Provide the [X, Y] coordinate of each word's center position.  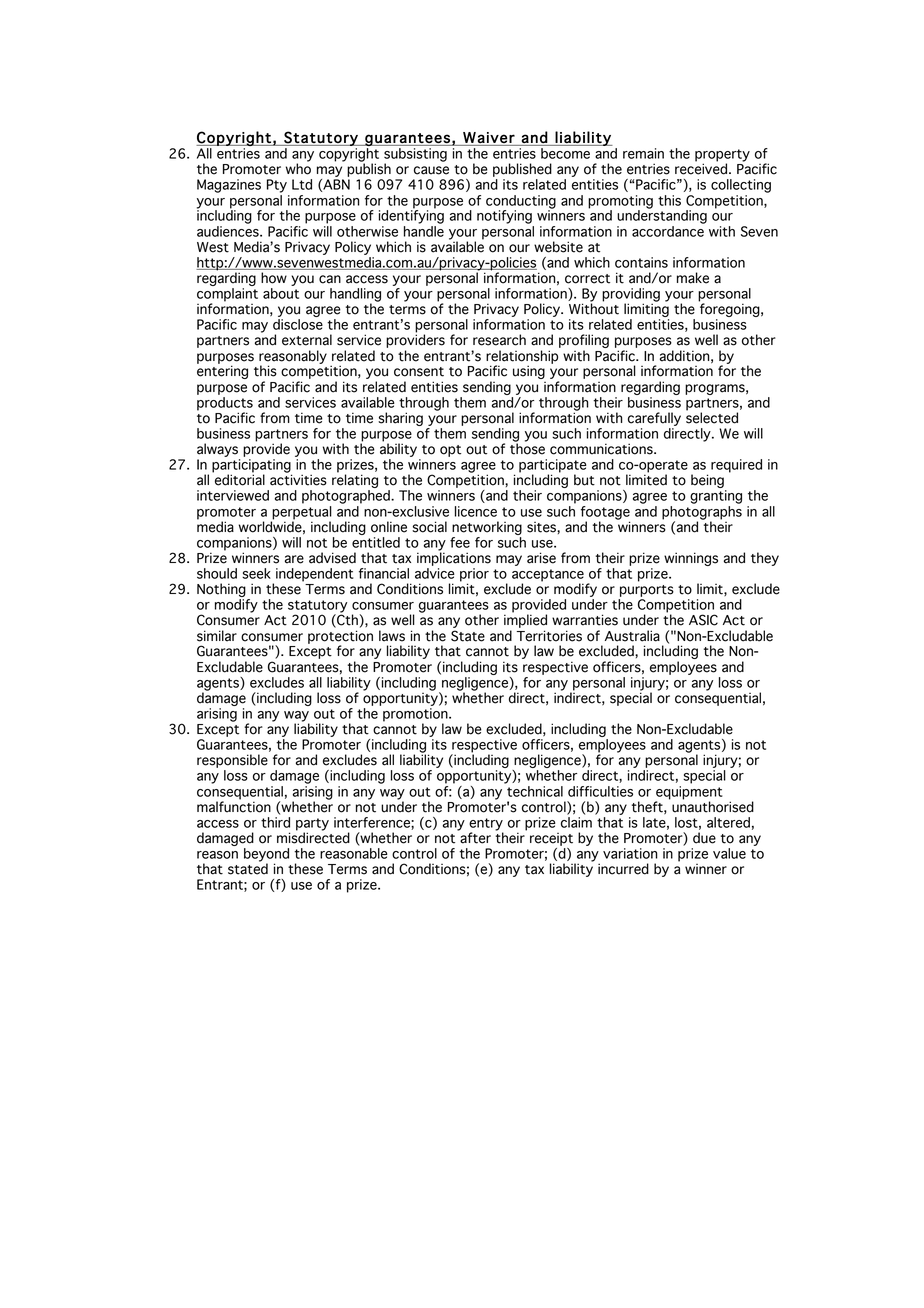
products [225, 405]
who [298, 168]
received [702, 168]
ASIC [703, 620]
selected [712, 417]
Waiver [489, 137]
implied [525, 620]
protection [340, 638]
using [529, 372]
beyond [266, 856]
